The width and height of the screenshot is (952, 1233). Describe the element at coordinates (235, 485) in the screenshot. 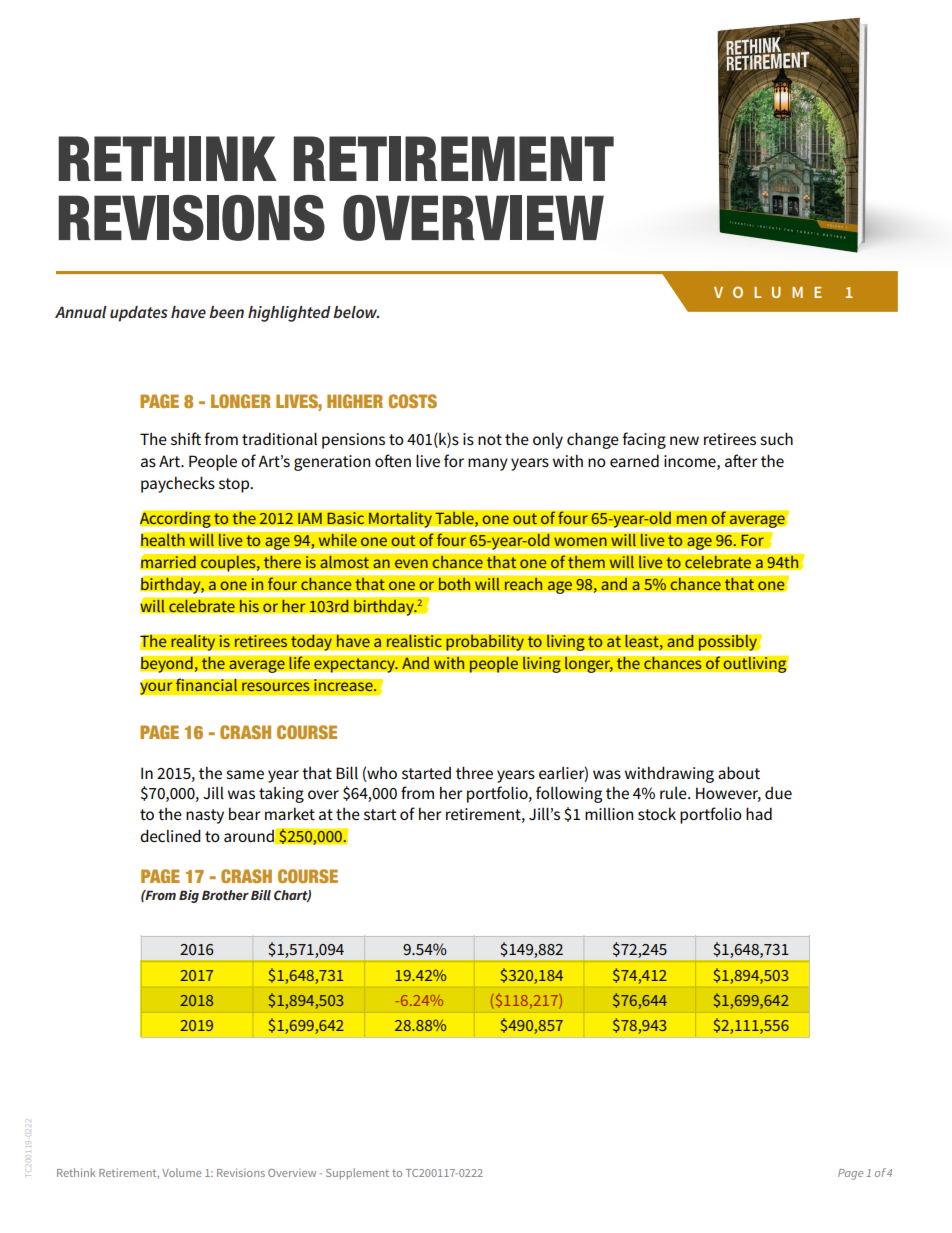

I see `stop` at that location.
